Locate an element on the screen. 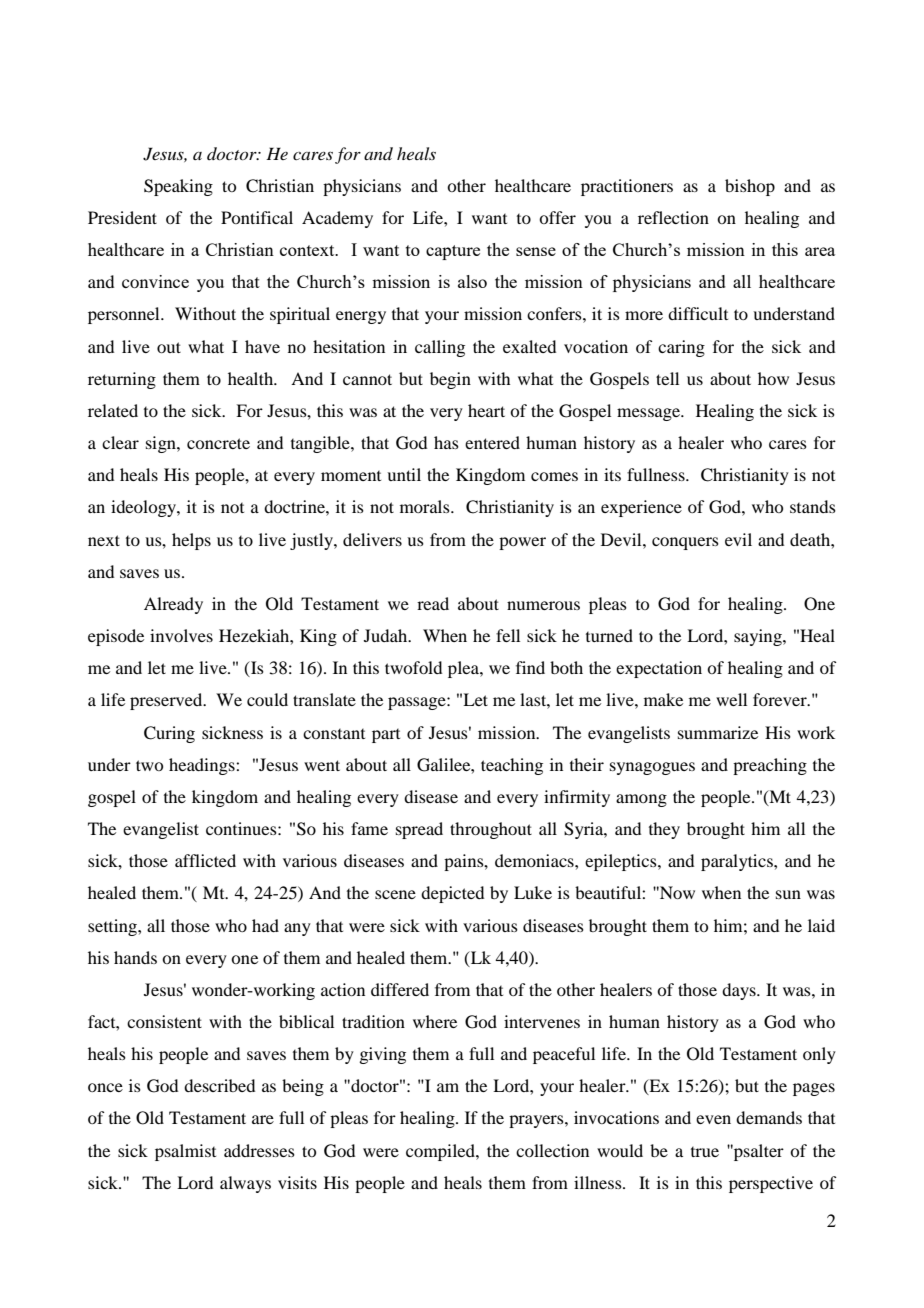  true is located at coordinates (705, 1152).
